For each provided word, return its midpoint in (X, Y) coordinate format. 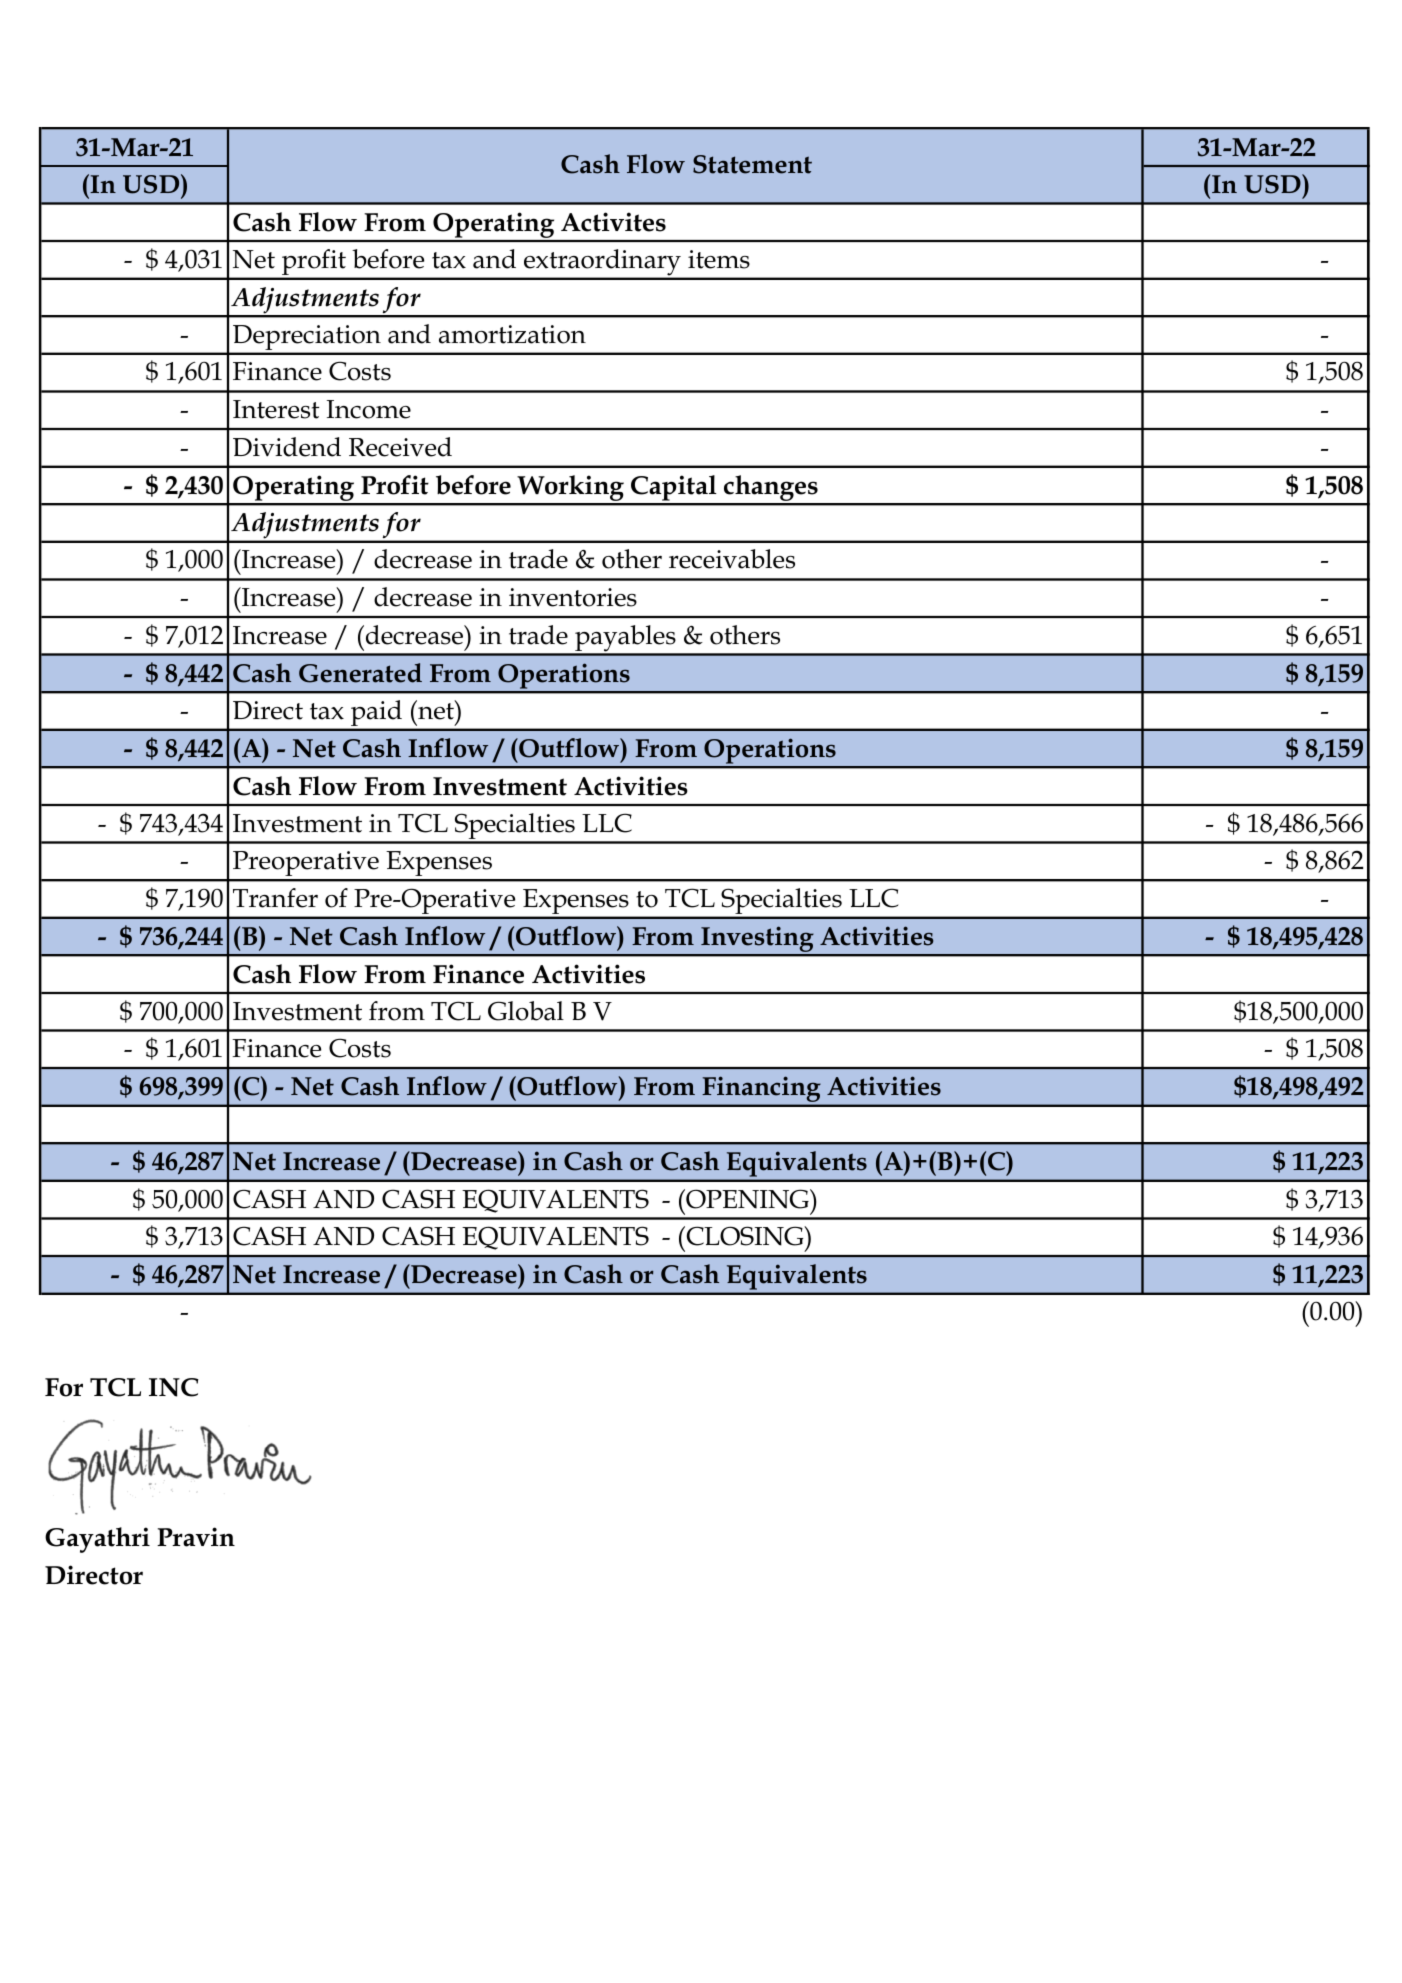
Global (526, 1011)
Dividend (287, 447)
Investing (757, 941)
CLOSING (746, 1236)
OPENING (747, 1199)
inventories (573, 597)
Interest (276, 409)
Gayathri (97, 1540)
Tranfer (275, 898)
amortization (512, 334)
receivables (732, 559)
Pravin (196, 1537)
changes (771, 489)
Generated (360, 673)
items (719, 259)
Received (400, 447)
